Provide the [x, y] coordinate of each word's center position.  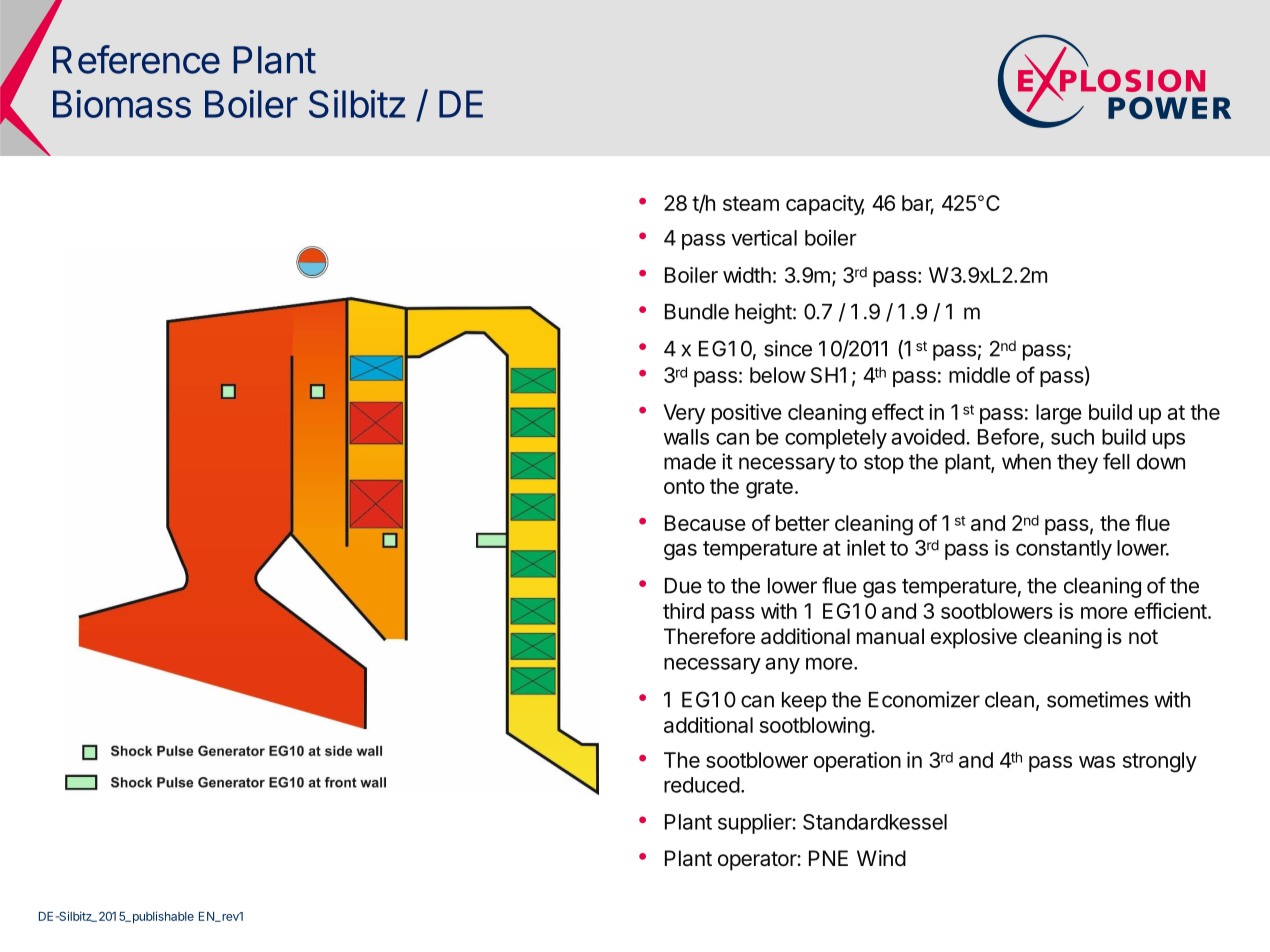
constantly [1064, 550]
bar [918, 204]
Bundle [697, 312]
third [683, 611]
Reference [136, 59]
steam [751, 203]
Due [683, 586]
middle [979, 375]
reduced [702, 785]
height [763, 313]
